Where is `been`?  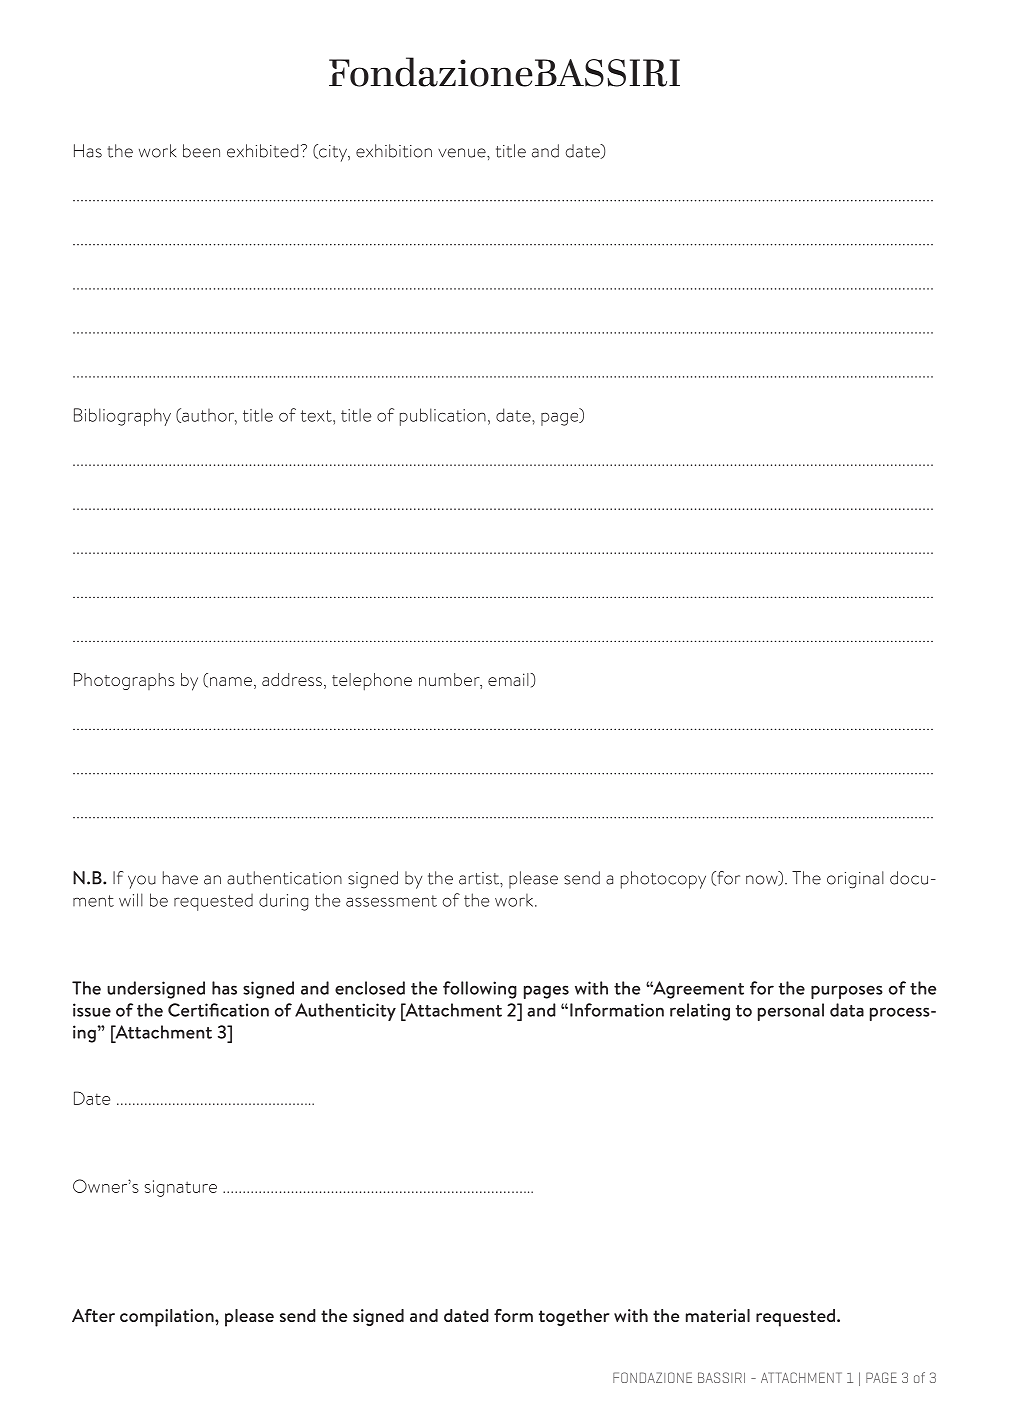
been is located at coordinates (201, 151).
